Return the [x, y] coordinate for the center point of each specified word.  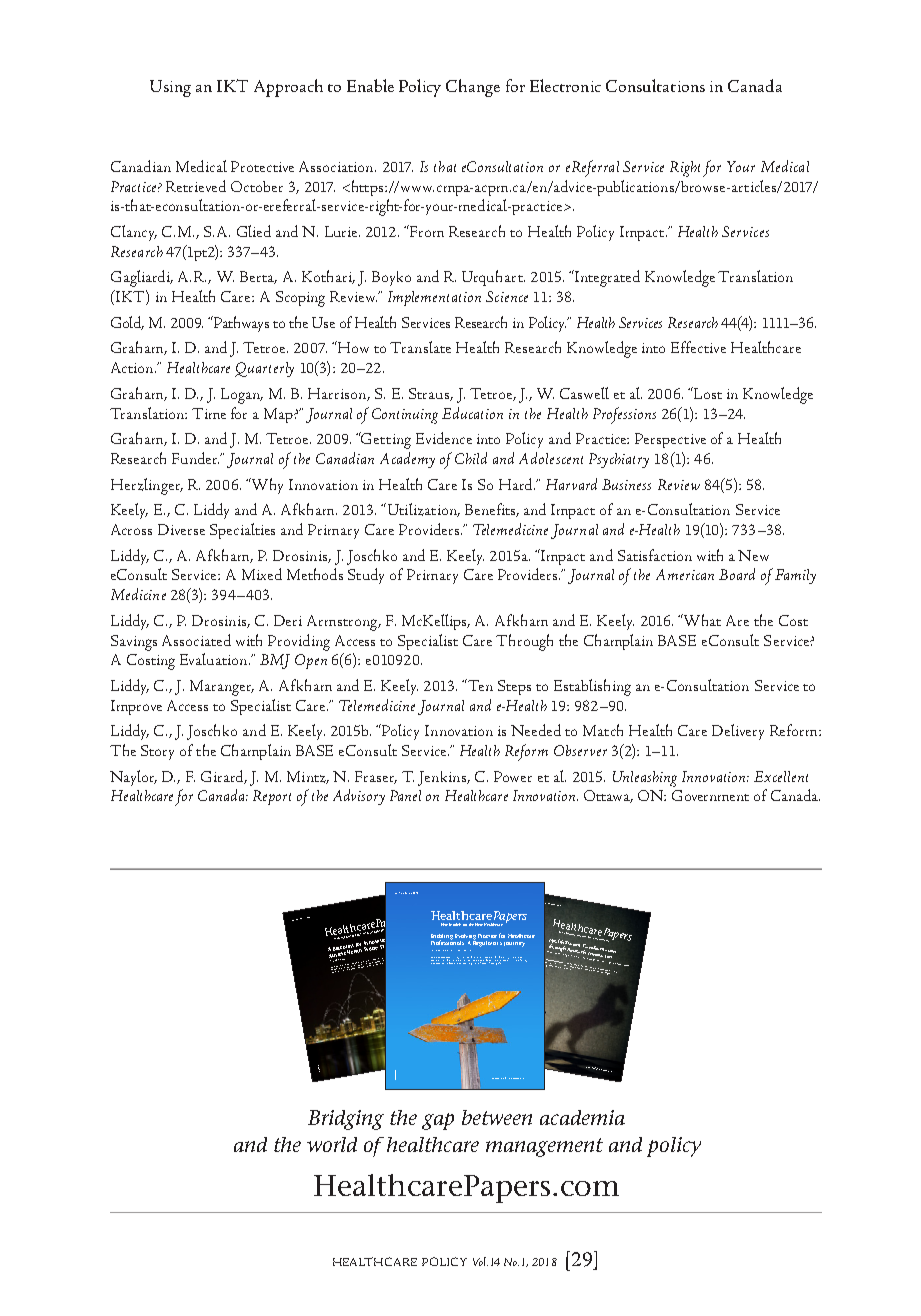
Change [473, 88]
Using [170, 88]
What [701, 620]
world [332, 1144]
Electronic [565, 85]
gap [438, 1121]
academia [582, 1117]
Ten [479, 685]
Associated [196, 640]
